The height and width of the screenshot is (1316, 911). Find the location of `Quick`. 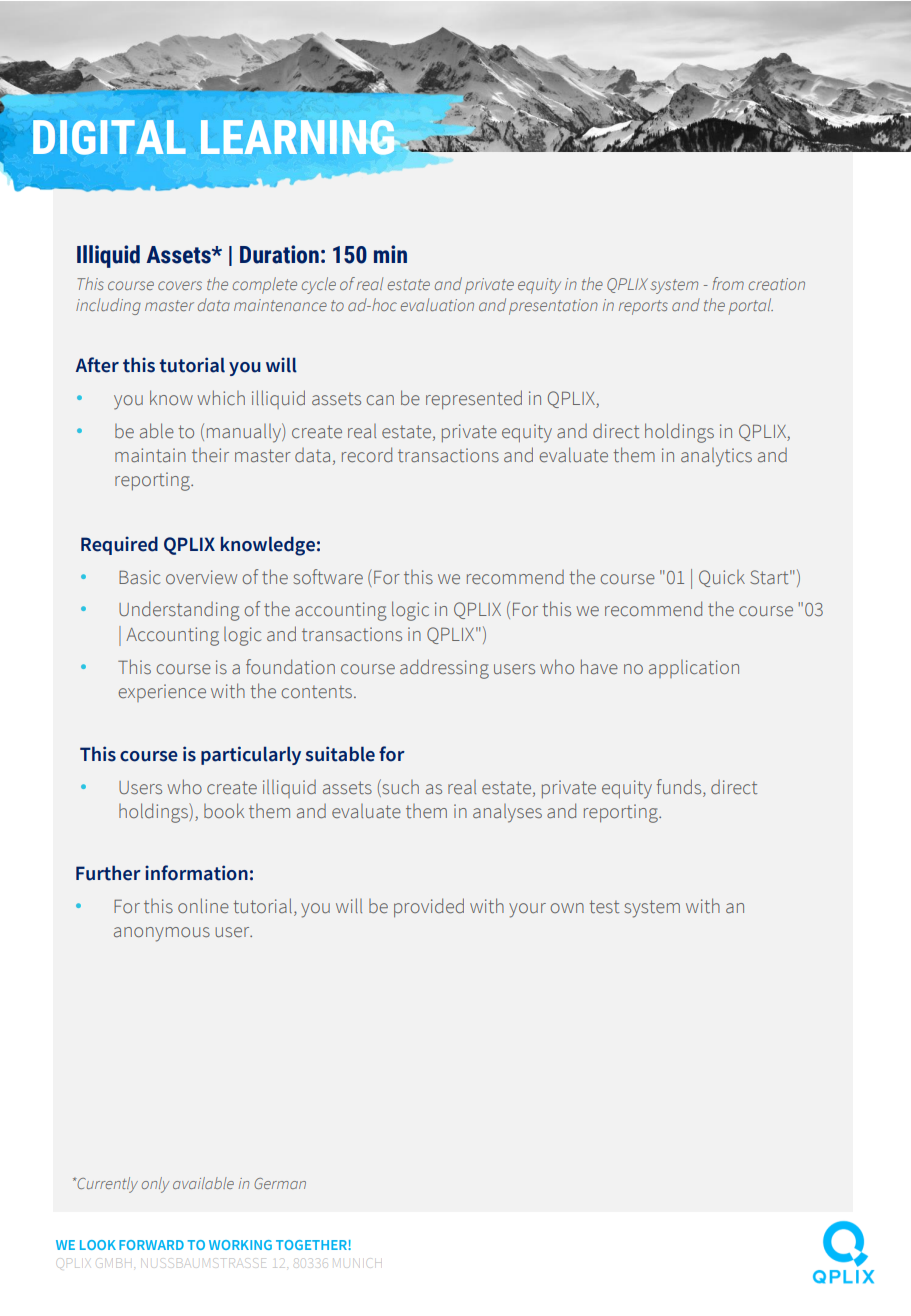

Quick is located at coordinates (722, 578).
